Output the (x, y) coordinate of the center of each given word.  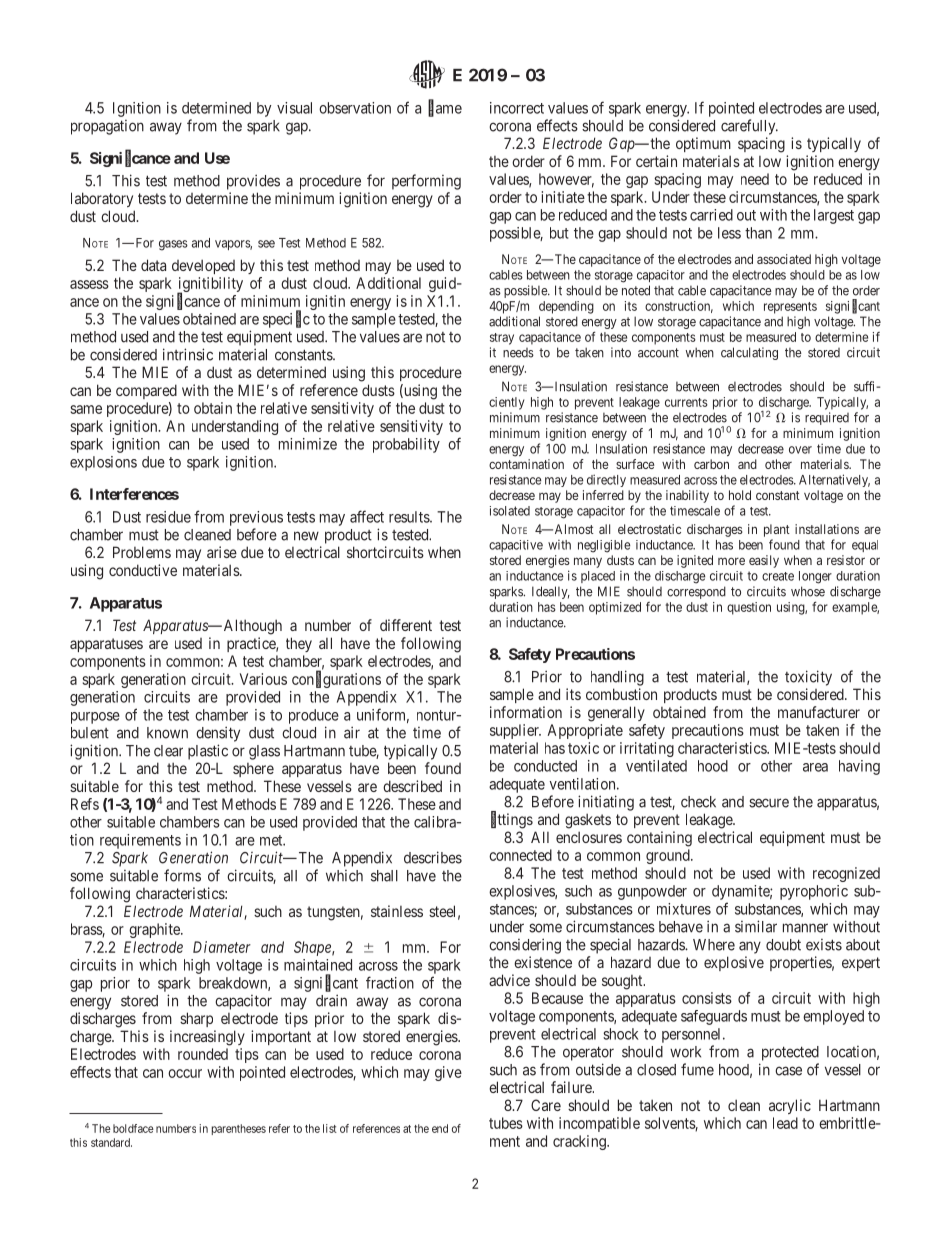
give (448, 1073)
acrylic (790, 1106)
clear (168, 751)
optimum (703, 144)
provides (253, 182)
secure (769, 803)
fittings (512, 820)
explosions (103, 463)
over (800, 450)
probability (406, 445)
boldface (133, 1128)
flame (445, 108)
